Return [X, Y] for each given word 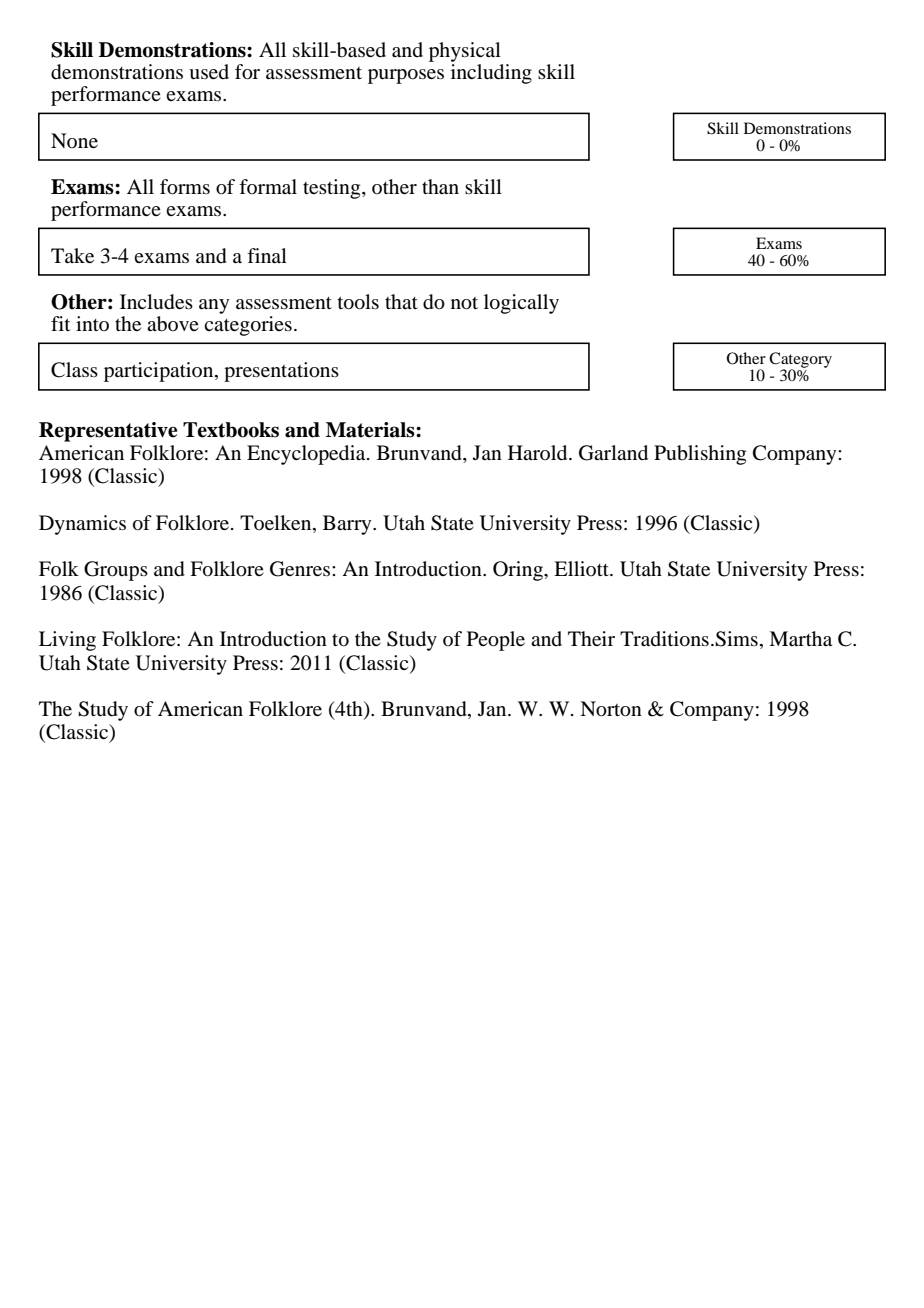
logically [521, 304]
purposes [406, 76]
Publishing [700, 455]
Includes [156, 302]
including [491, 74]
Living [67, 641]
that [401, 301]
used [209, 72]
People [496, 641]
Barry [348, 525]
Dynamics [82, 525]
